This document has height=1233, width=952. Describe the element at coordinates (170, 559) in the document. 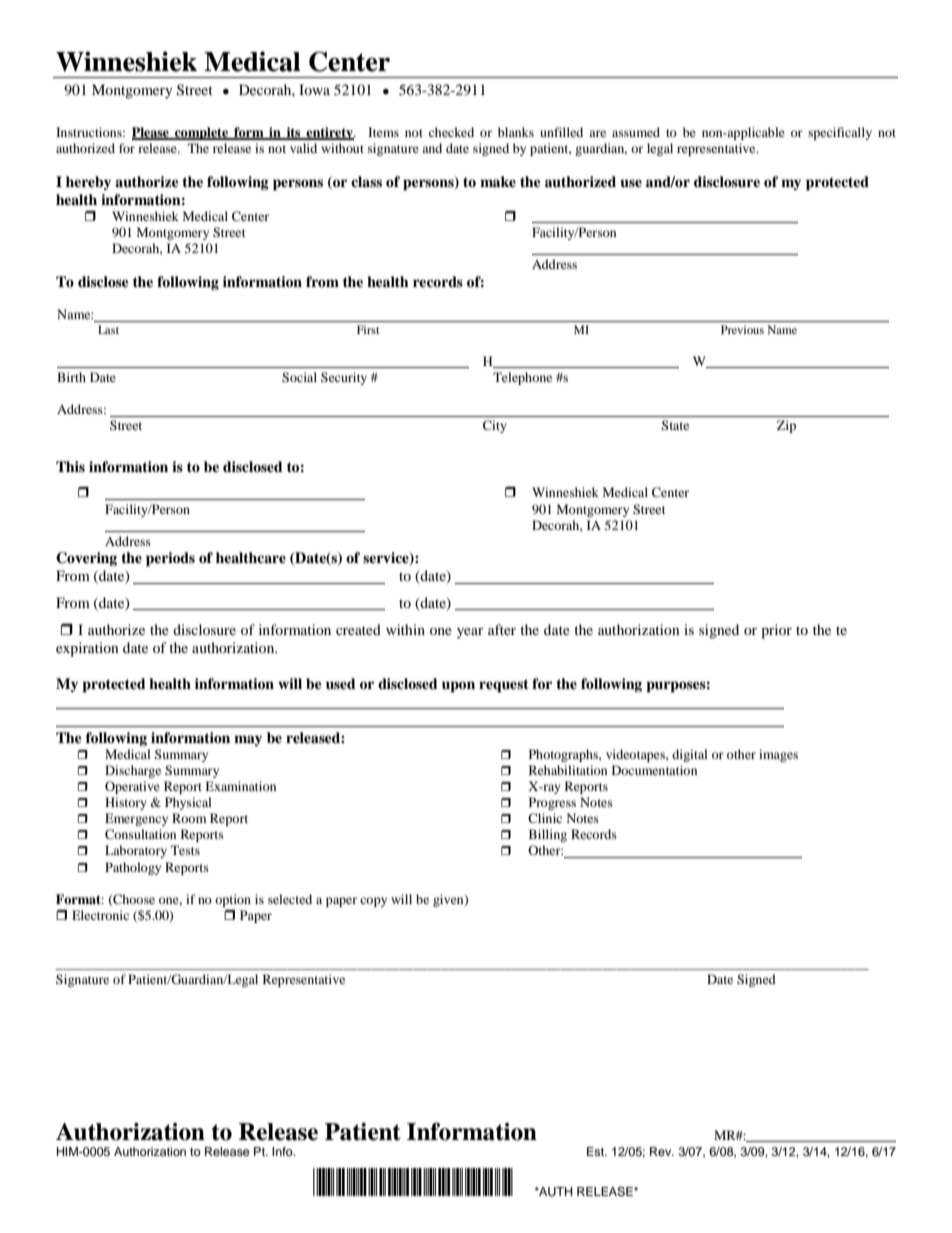

I see `periods` at that location.
